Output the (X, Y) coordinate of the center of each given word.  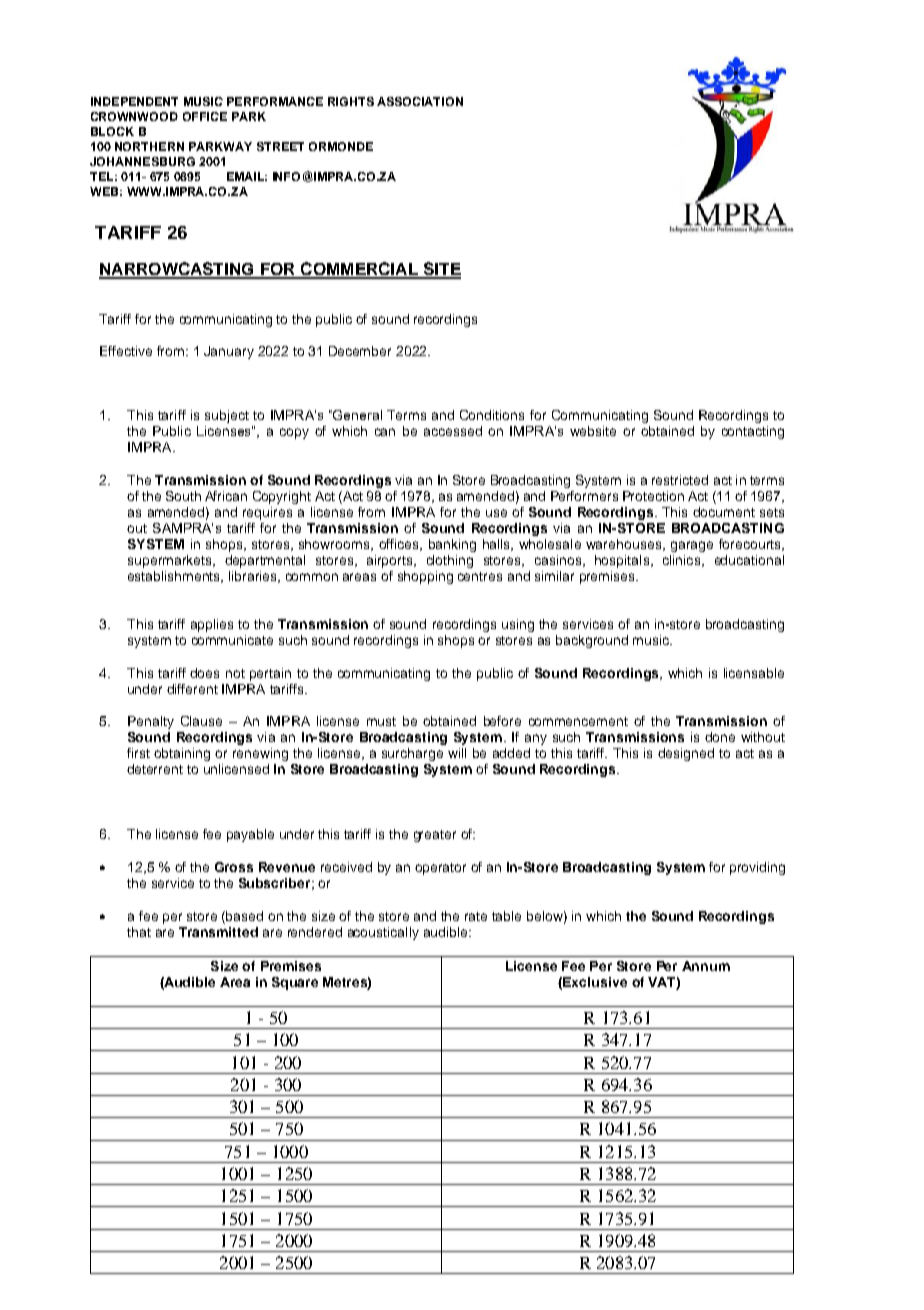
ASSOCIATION (420, 101)
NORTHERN (149, 146)
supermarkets (171, 561)
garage (692, 546)
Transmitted (218, 932)
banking (452, 545)
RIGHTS (351, 101)
